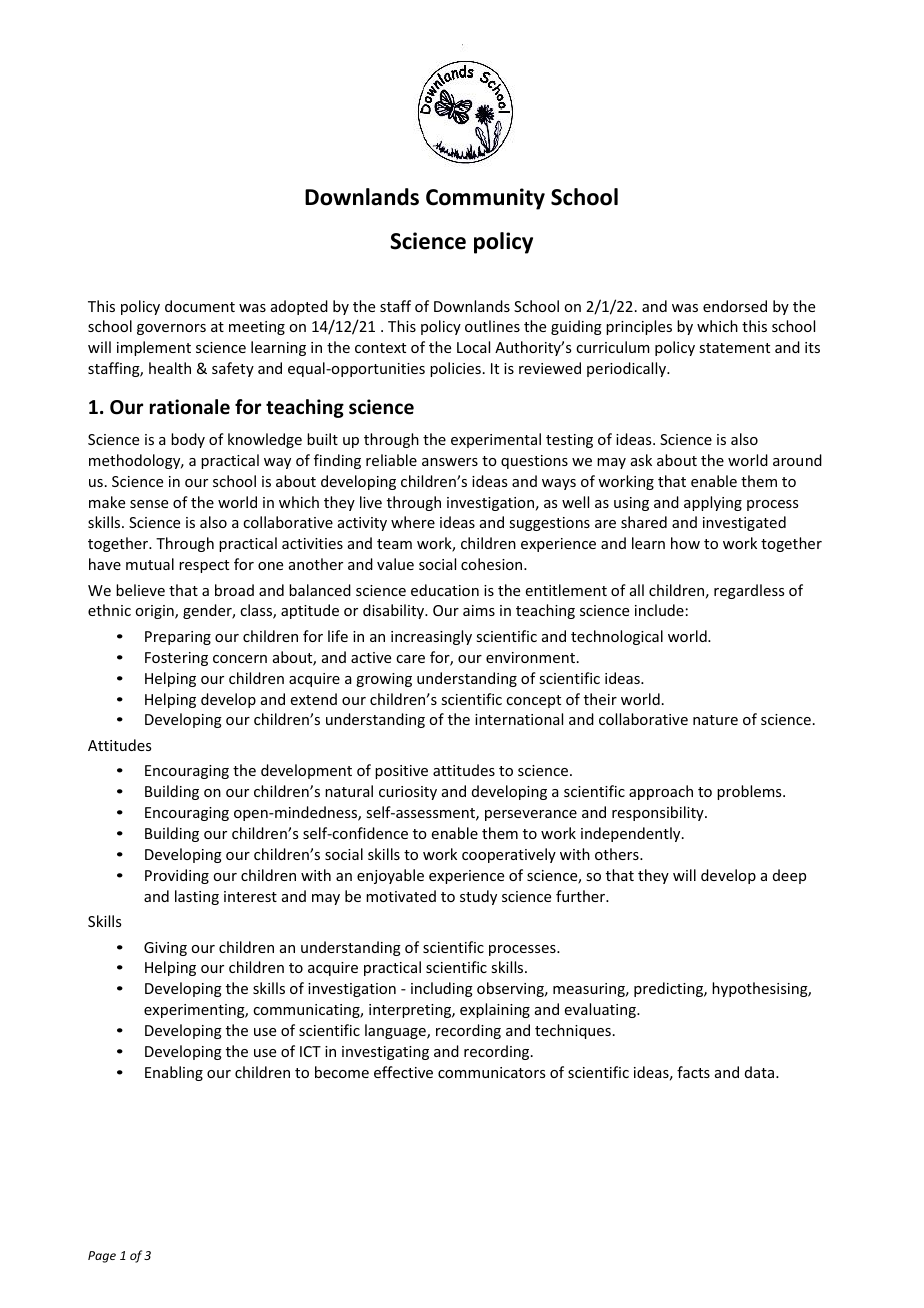  I want to click on study, so click(478, 897).
